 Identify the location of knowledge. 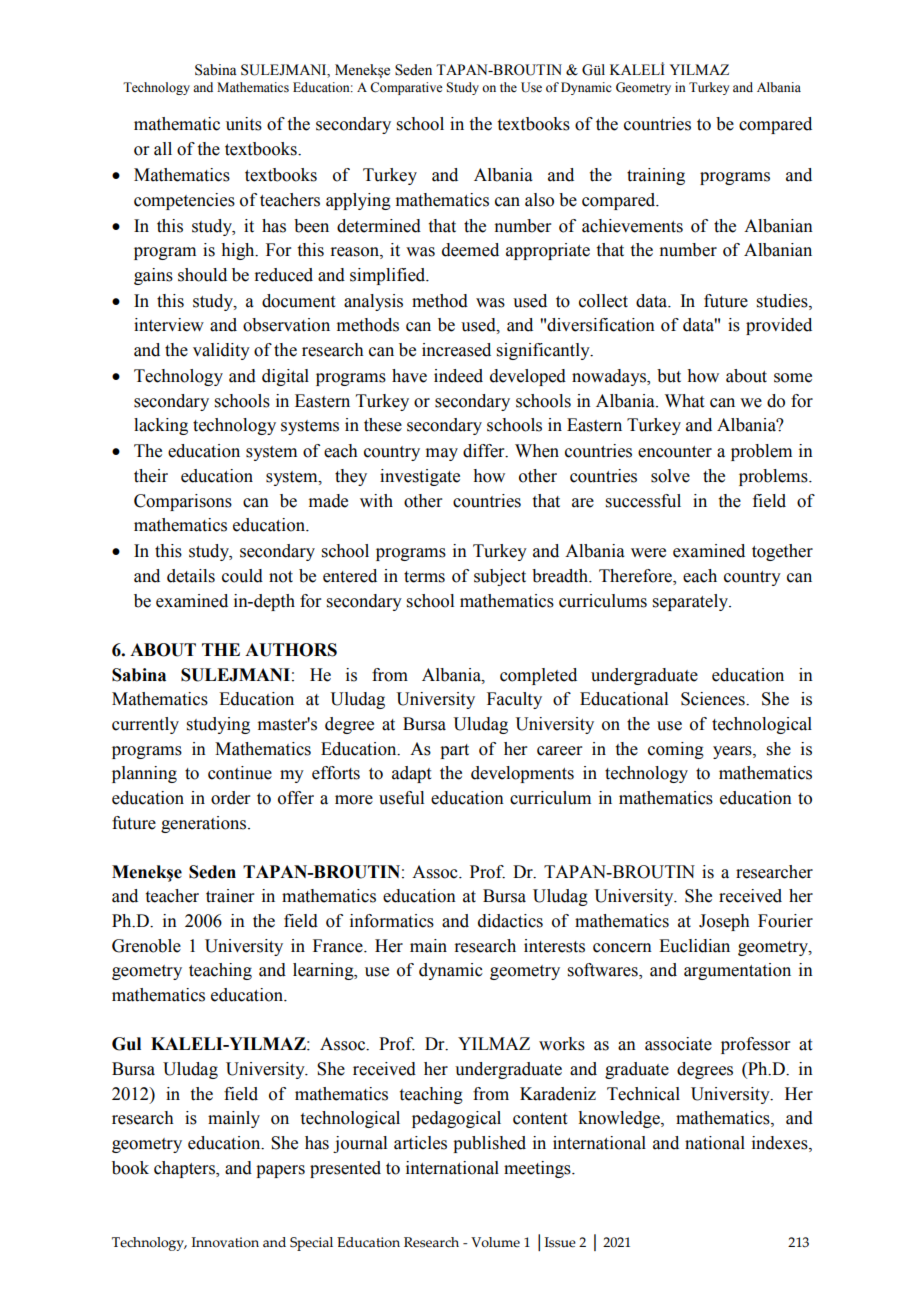
(620, 1119).
